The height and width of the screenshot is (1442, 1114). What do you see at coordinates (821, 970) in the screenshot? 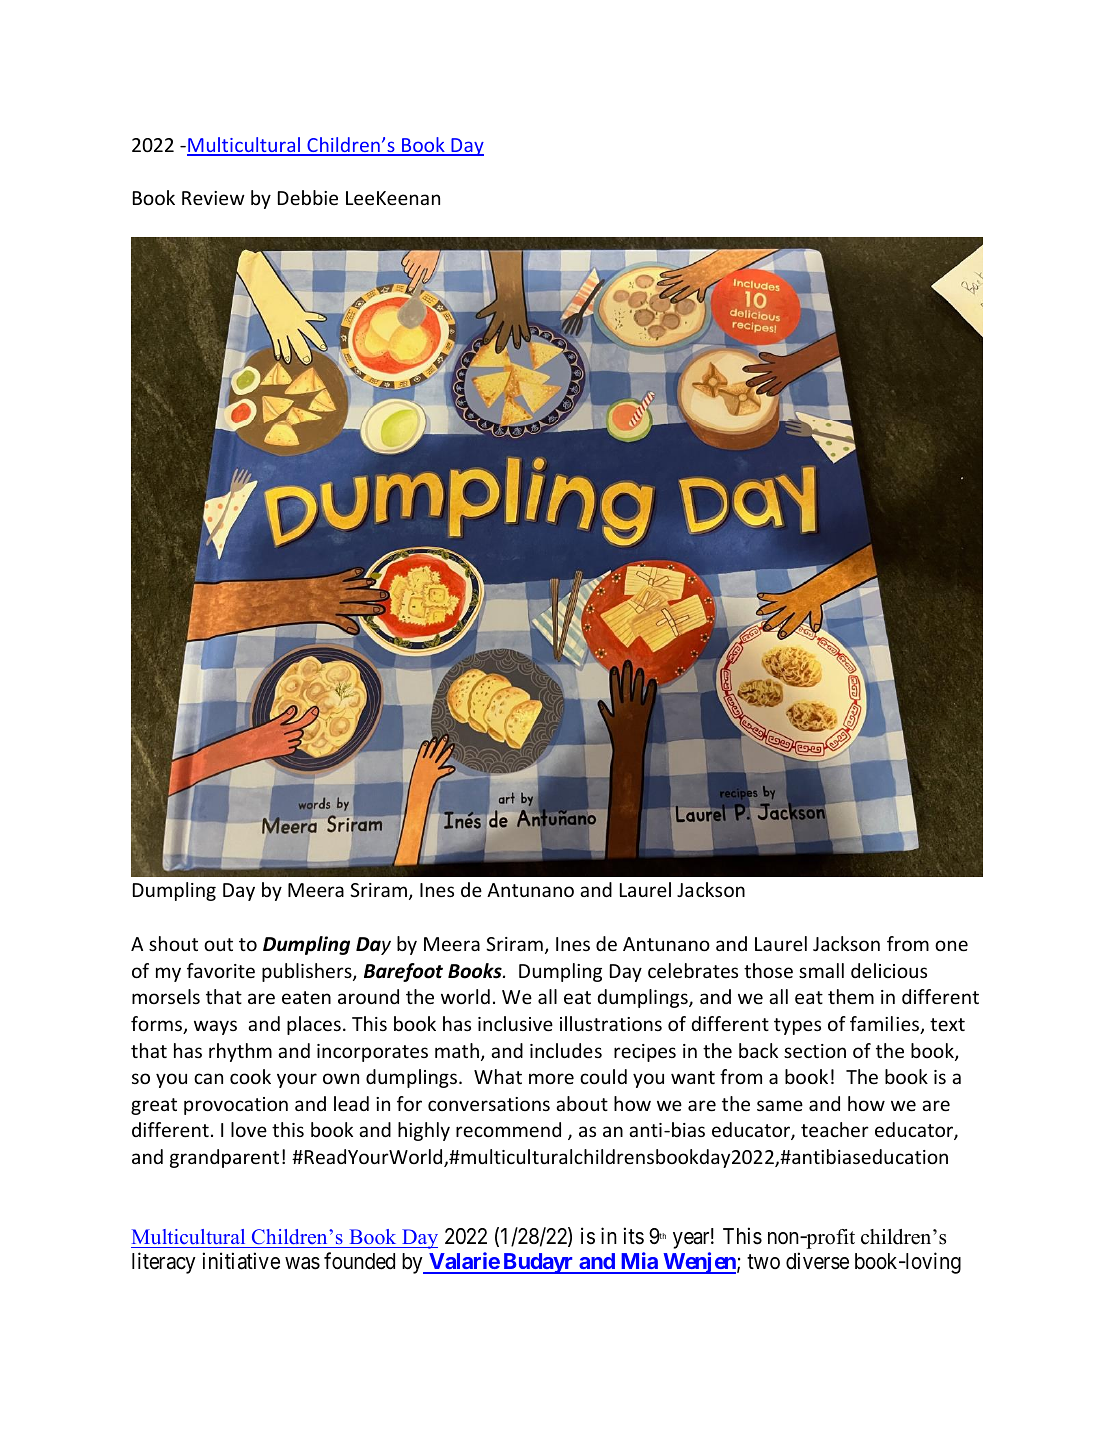
I see `small` at bounding box center [821, 970].
